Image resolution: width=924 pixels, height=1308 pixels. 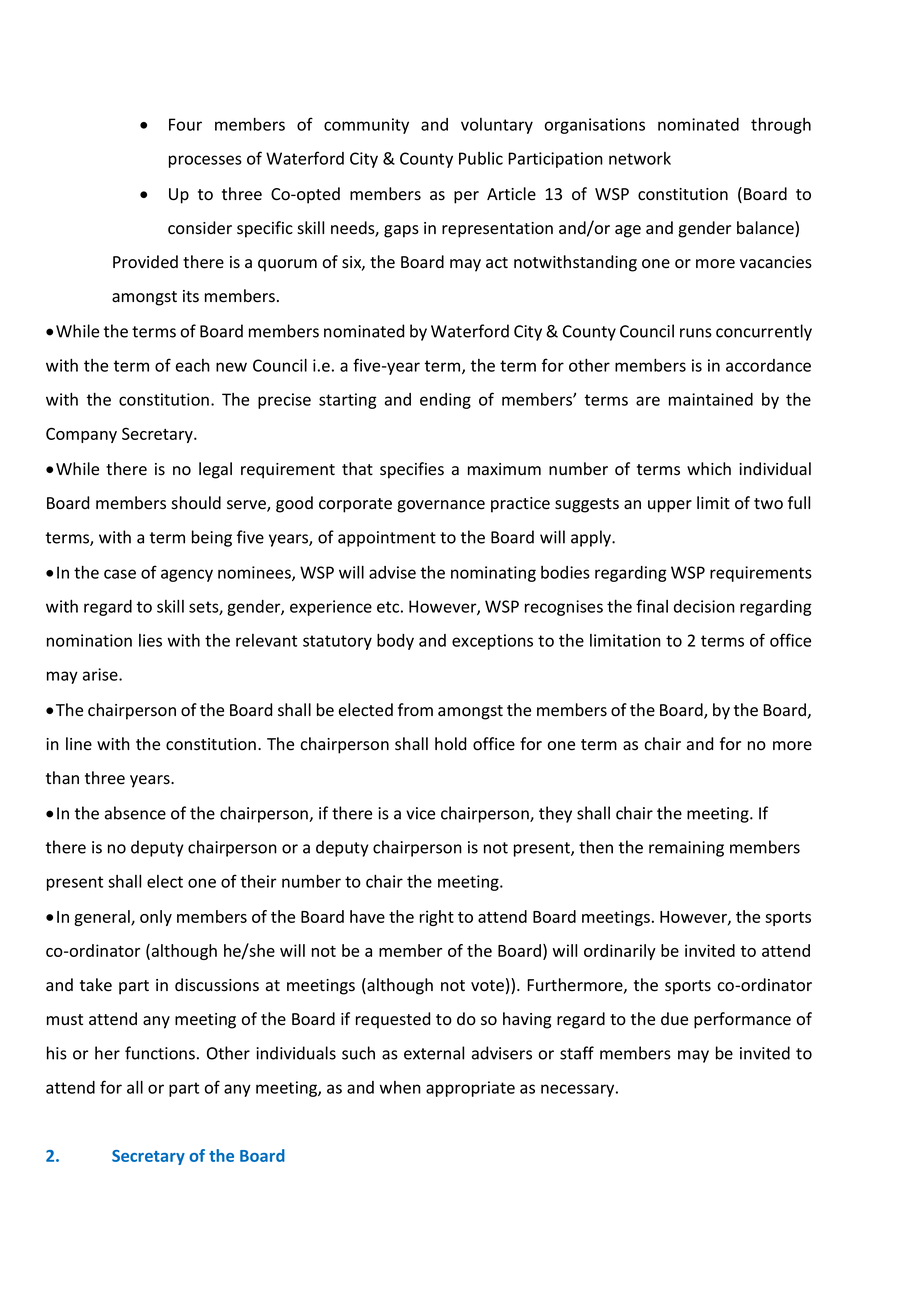 I want to click on network, so click(x=640, y=158).
